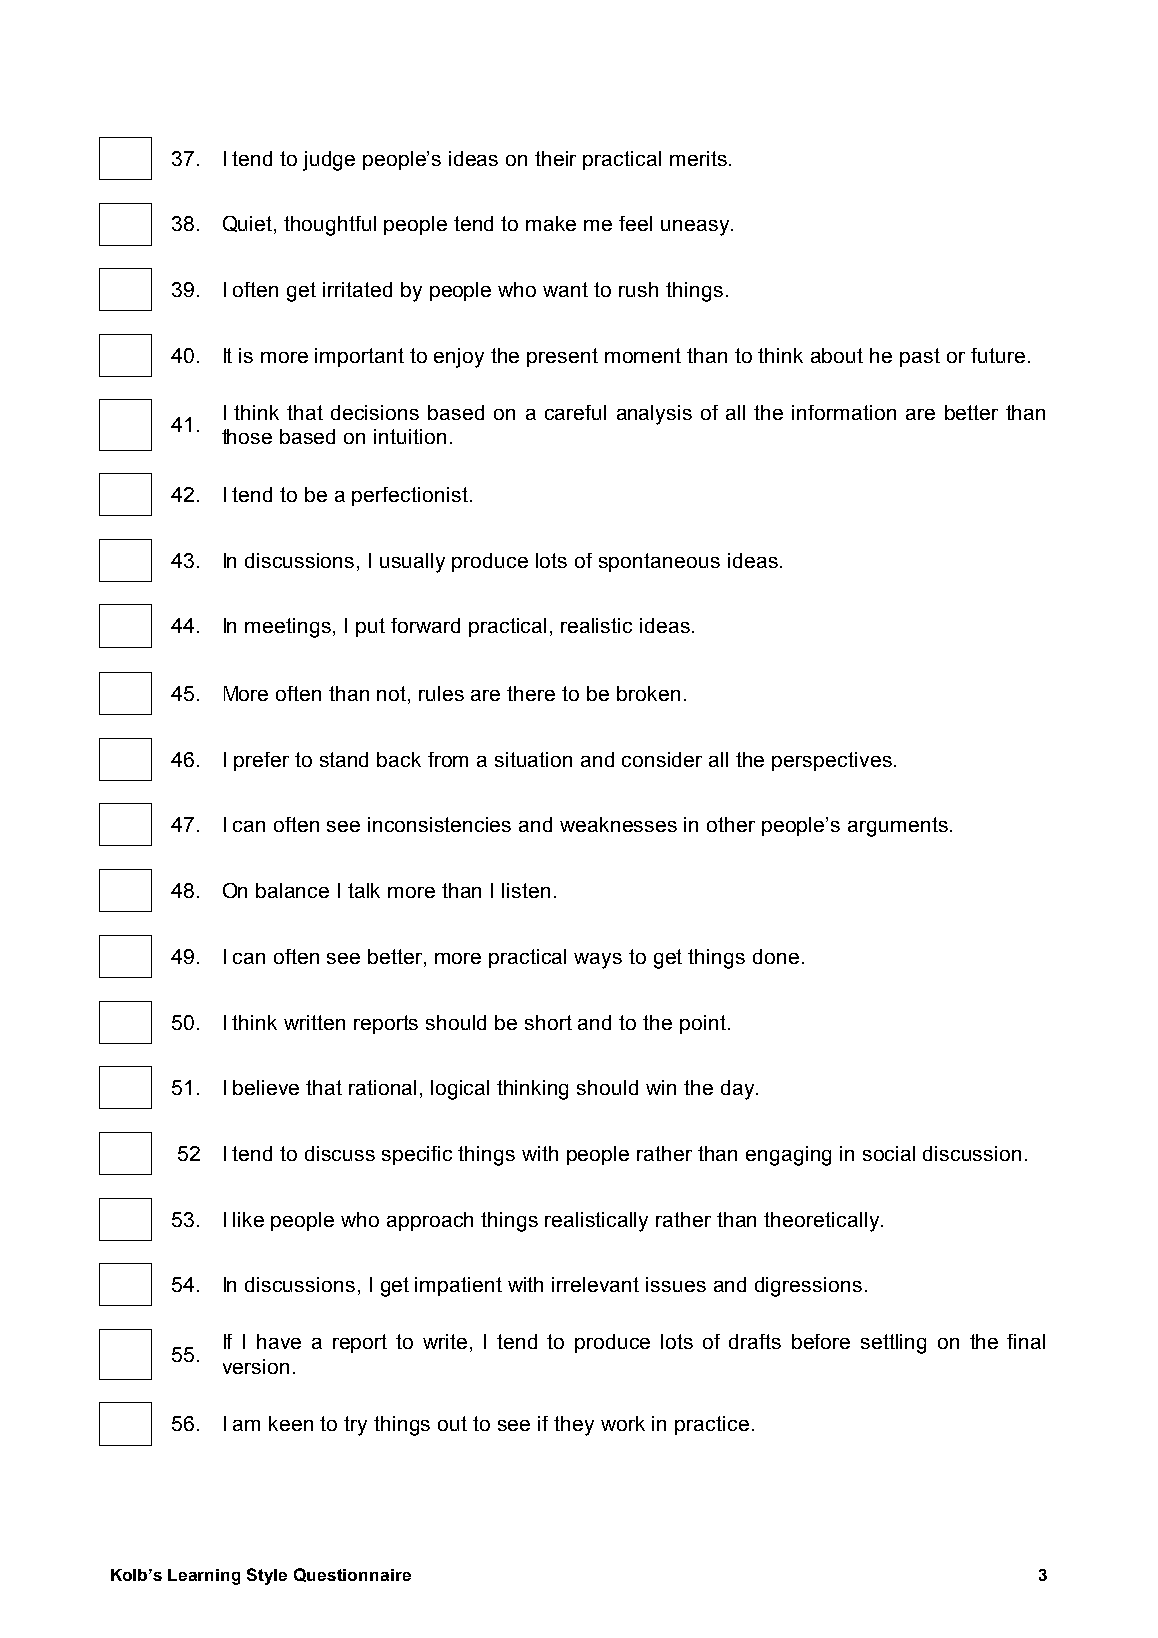 This document has width=1158, height=1638. What do you see at coordinates (267, 1576) in the document?
I see `Style` at bounding box center [267, 1576].
